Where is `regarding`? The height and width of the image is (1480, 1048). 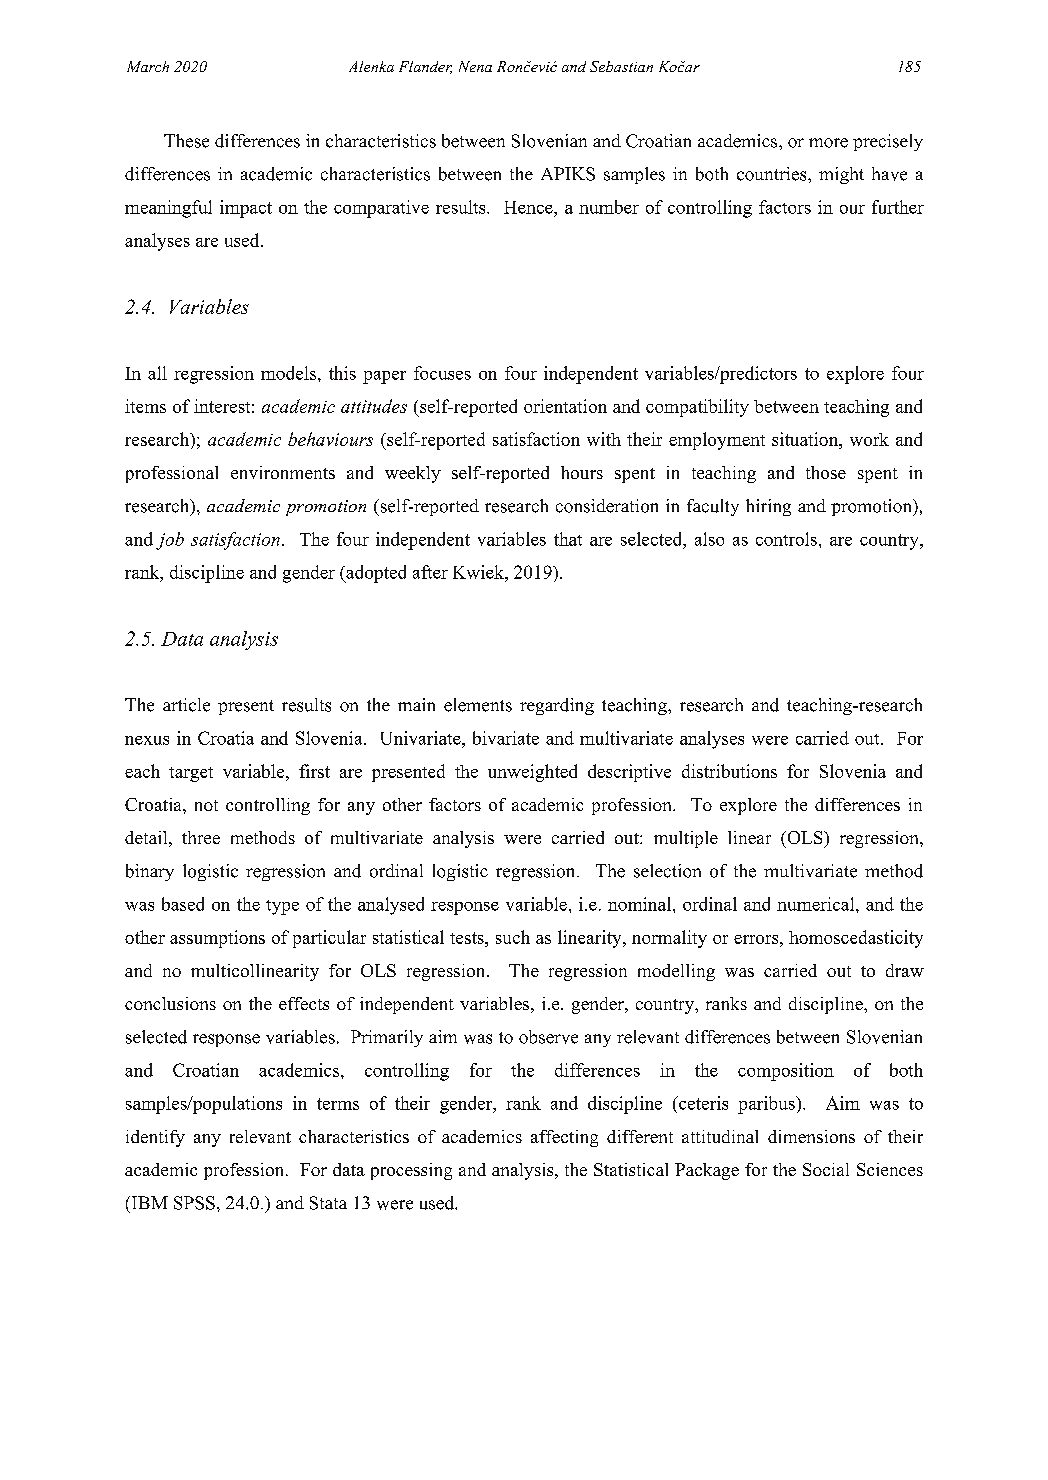
regarding is located at coordinates (557, 706).
